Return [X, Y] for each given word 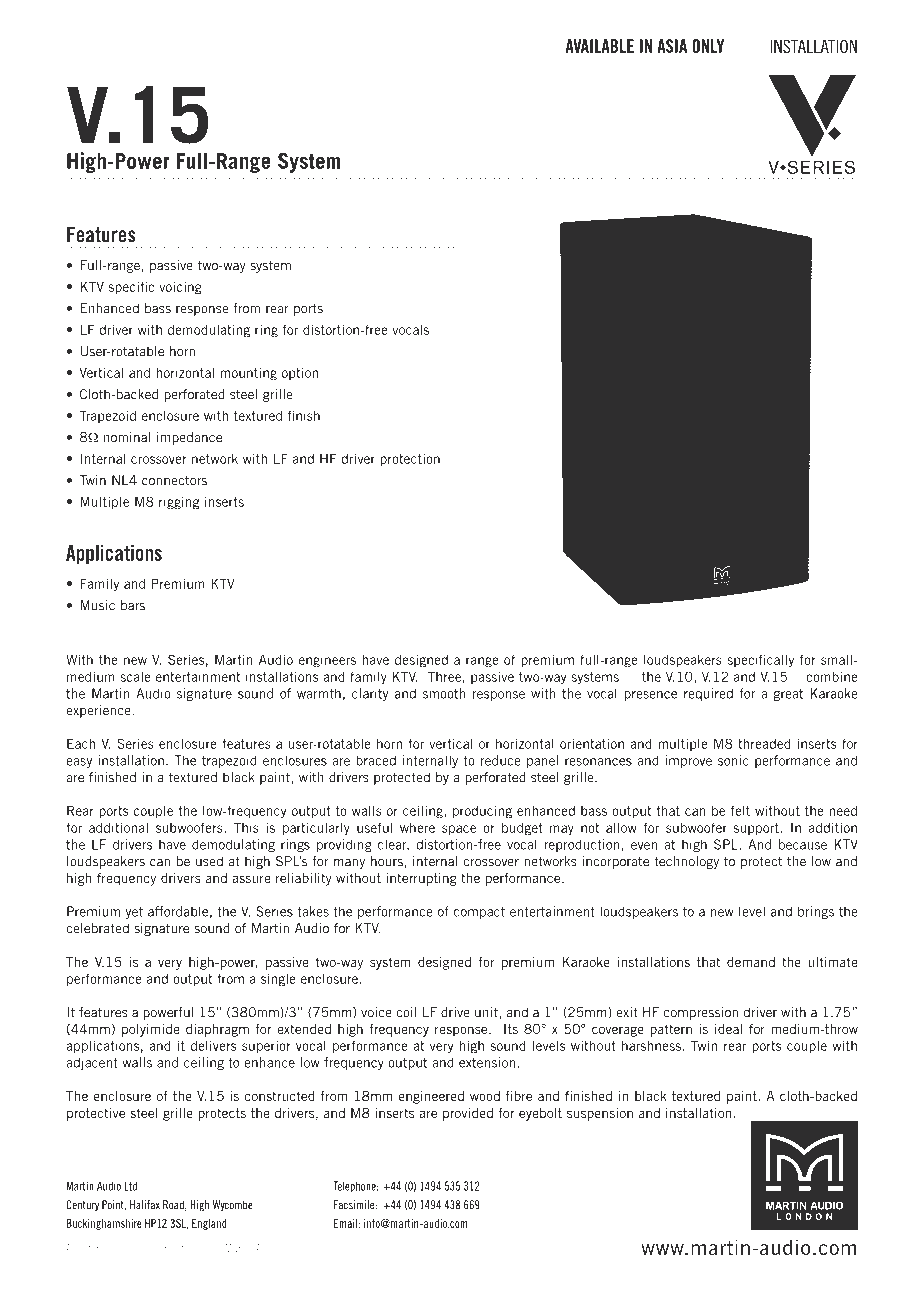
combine [831, 676]
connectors [174, 480]
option [300, 374]
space [459, 830]
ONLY [708, 46]
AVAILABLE [600, 46]
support [757, 829]
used [209, 861]
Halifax [145, 1205]
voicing [180, 288]
